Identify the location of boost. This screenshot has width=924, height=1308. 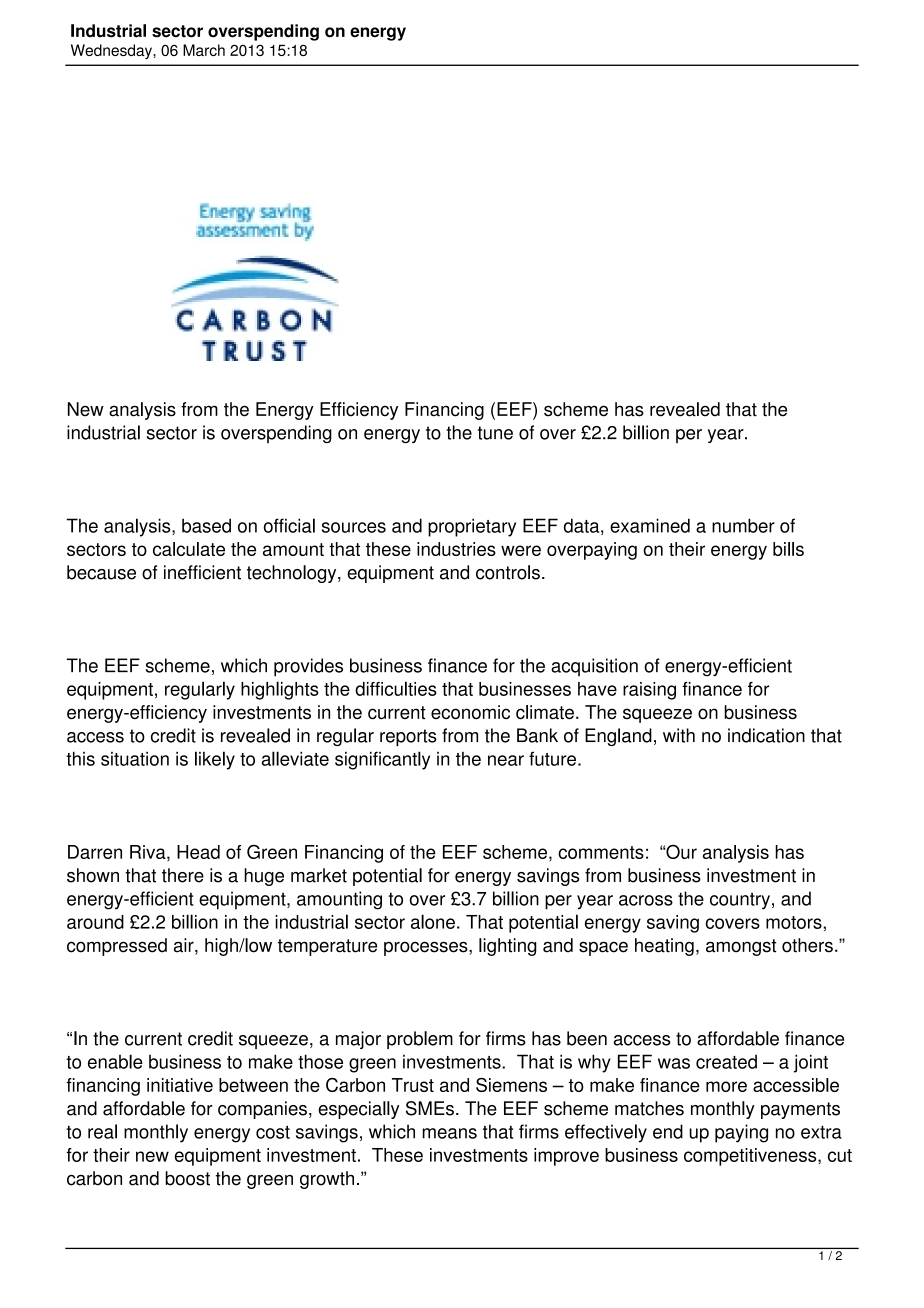
(187, 1178).
